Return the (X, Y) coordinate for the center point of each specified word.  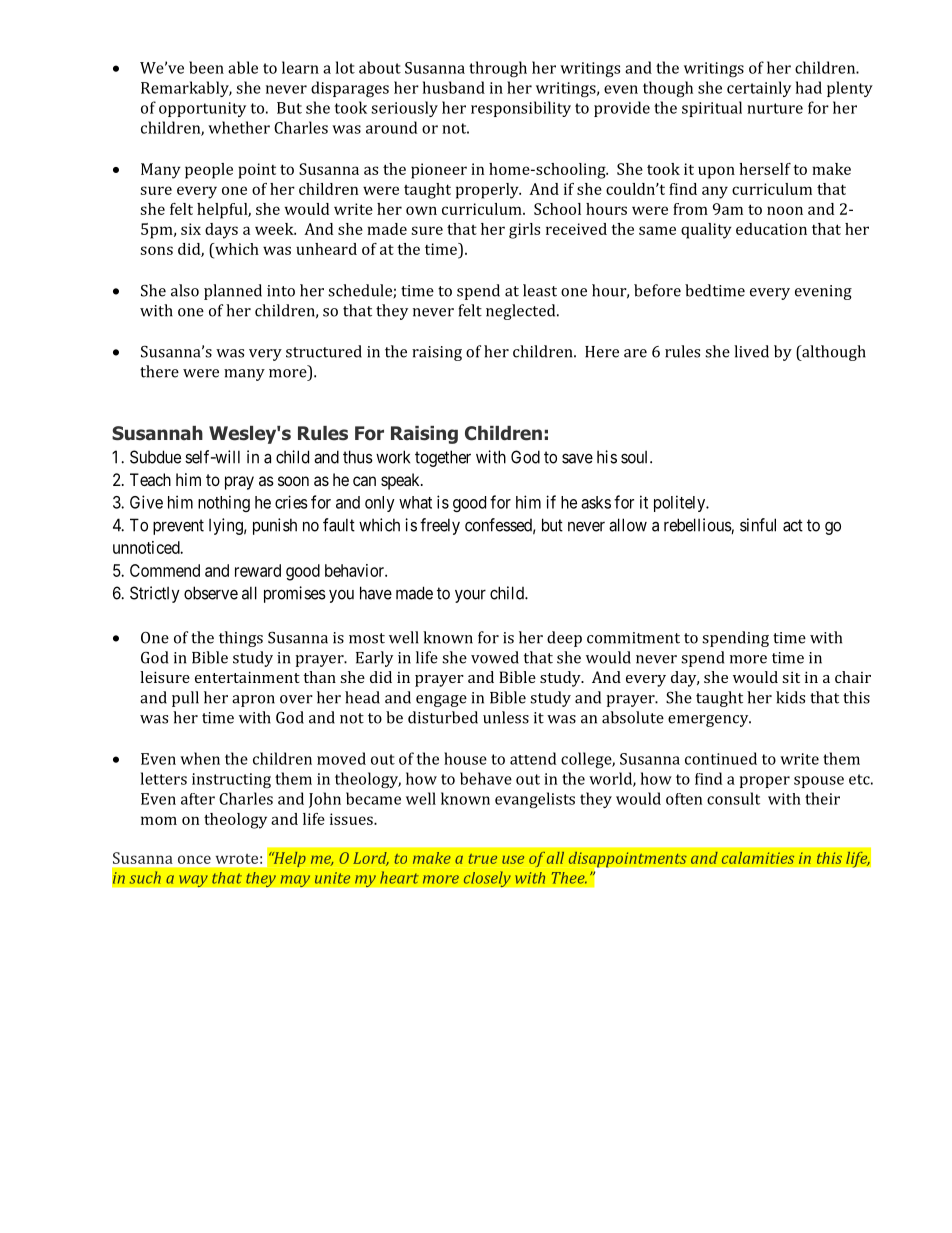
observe (211, 593)
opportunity (202, 109)
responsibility (521, 109)
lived (751, 351)
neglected (522, 312)
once (194, 859)
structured (324, 351)
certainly (759, 89)
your (470, 596)
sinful (758, 525)
